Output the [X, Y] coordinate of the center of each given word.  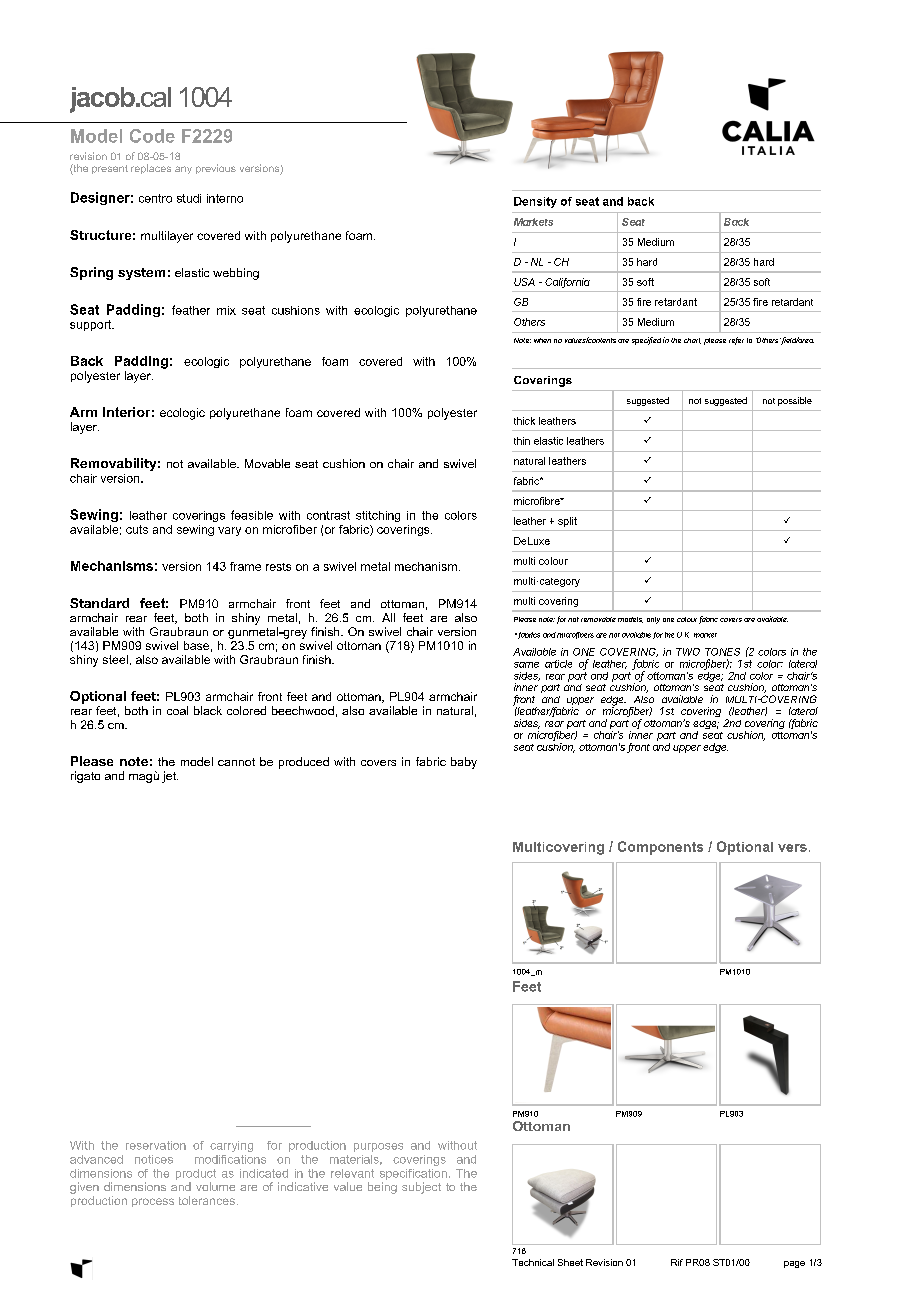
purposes [378, 1147]
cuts [137, 529]
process [153, 1202]
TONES [722, 652]
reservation [156, 1145]
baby [464, 763]
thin [522, 441]
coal [177, 710]
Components [660, 848]
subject [421, 1188]
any [183, 170]
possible [795, 401]
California [567, 283]
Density [535, 202]
